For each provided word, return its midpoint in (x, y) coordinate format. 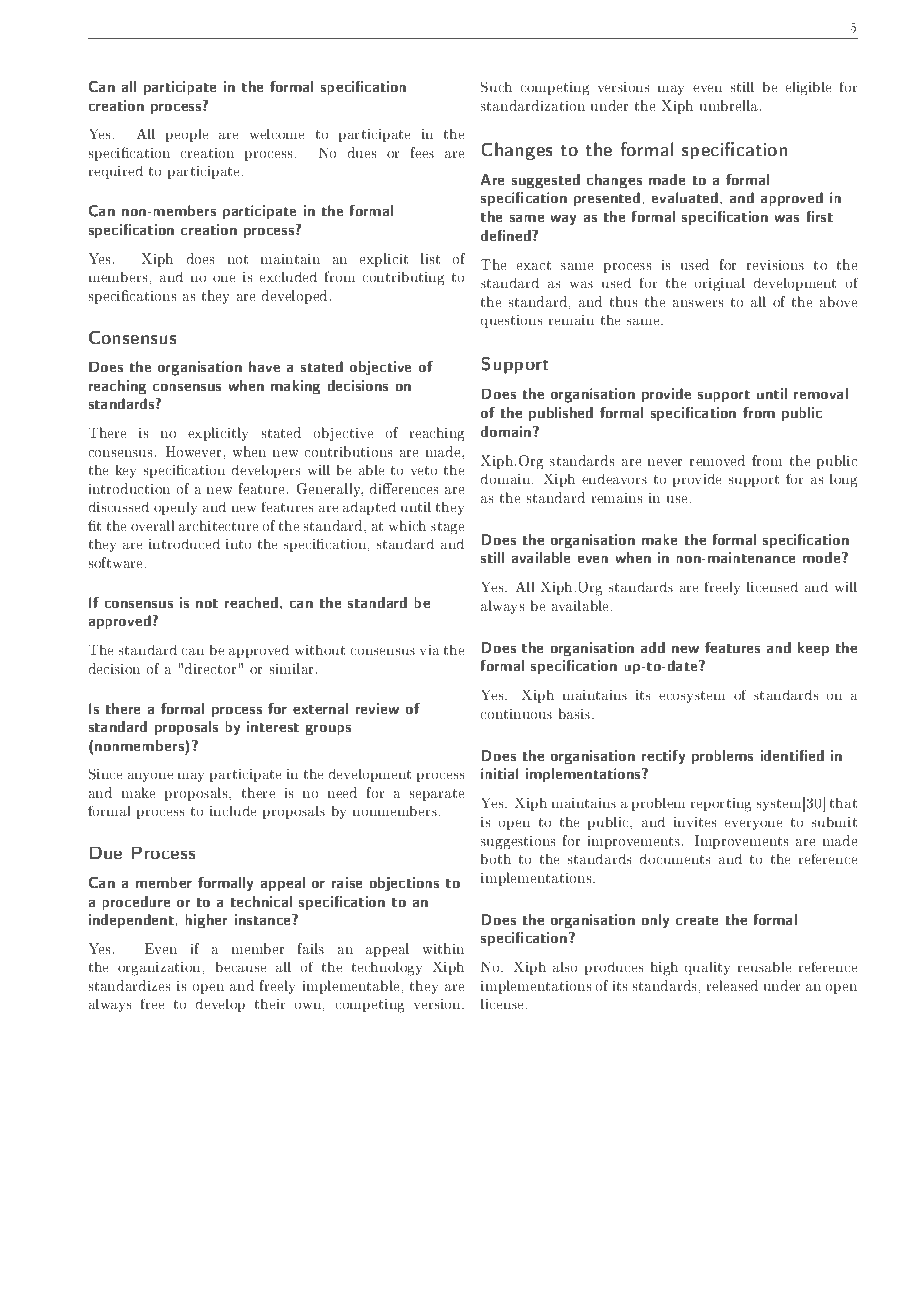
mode (823, 557)
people (187, 135)
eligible (808, 89)
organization (160, 969)
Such (496, 87)
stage (448, 528)
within (443, 948)
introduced (184, 544)
